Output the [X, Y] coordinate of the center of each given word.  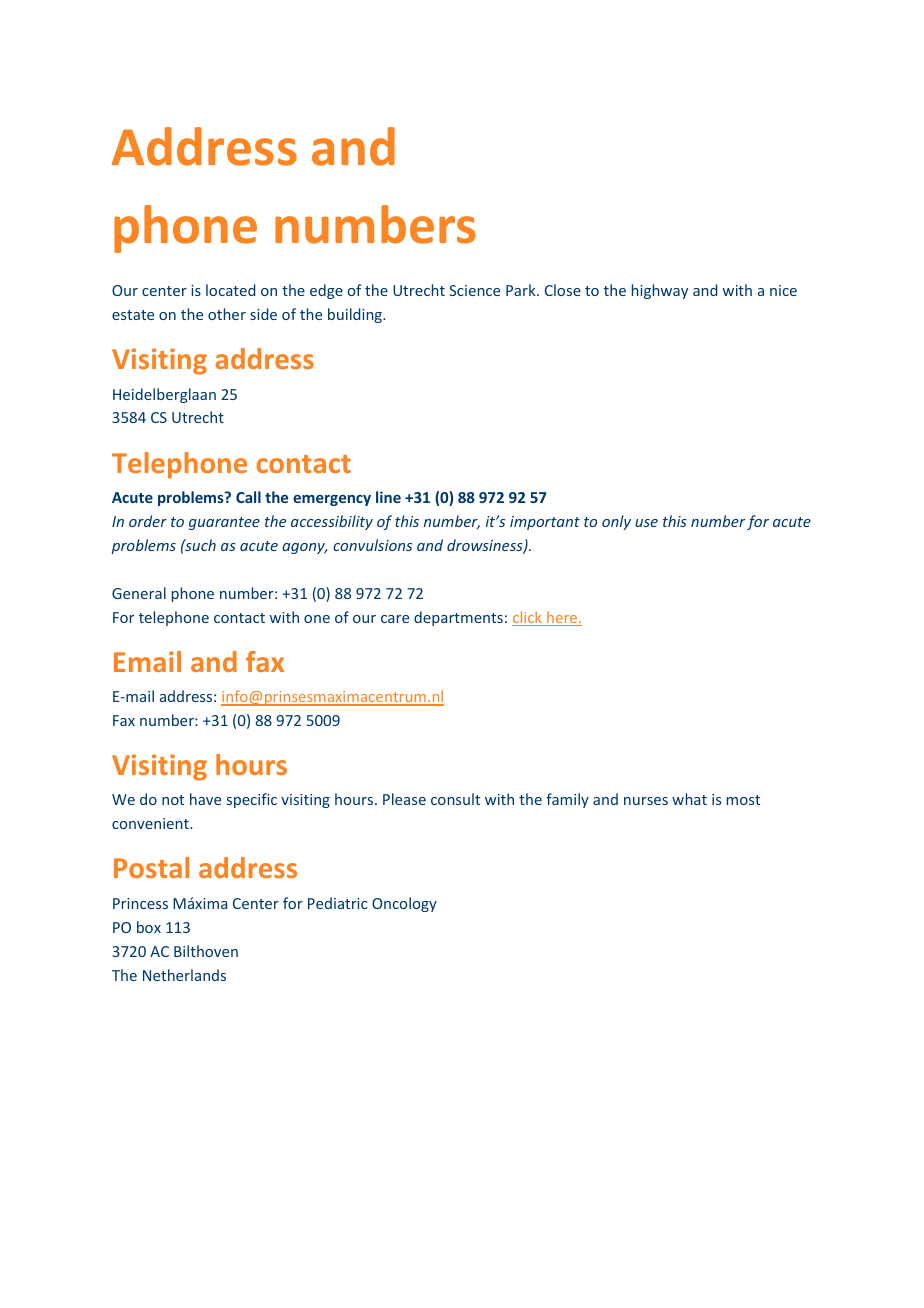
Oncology [404, 904]
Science [474, 290]
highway [660, 291]
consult [455, 799]
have [205, 799]
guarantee [224, 523]
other [227, 314]
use [646, 523]
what [689, 799]
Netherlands [184, 975]
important [545, 523]
